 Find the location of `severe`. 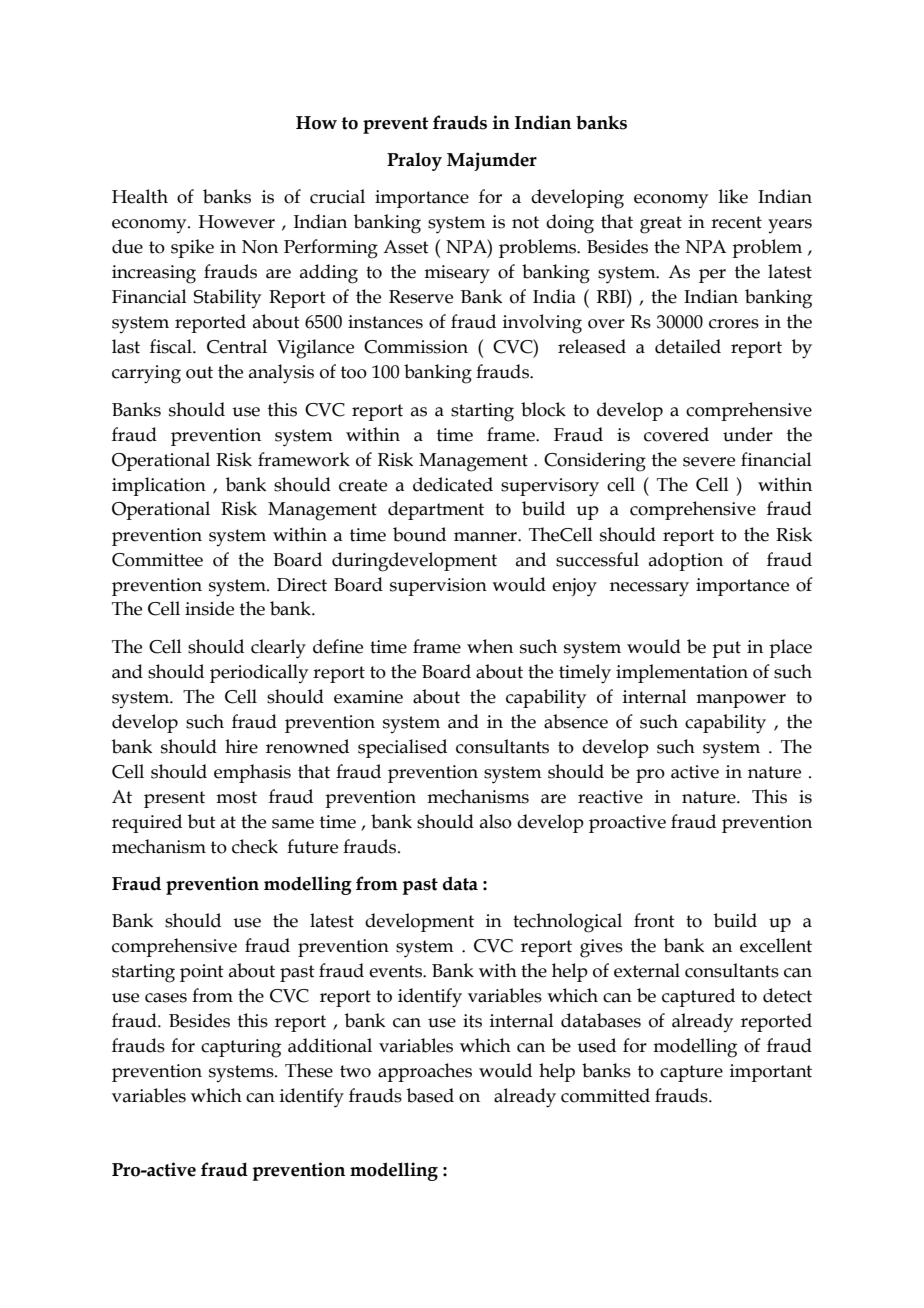

severe is located at coordinates (709, 462).
